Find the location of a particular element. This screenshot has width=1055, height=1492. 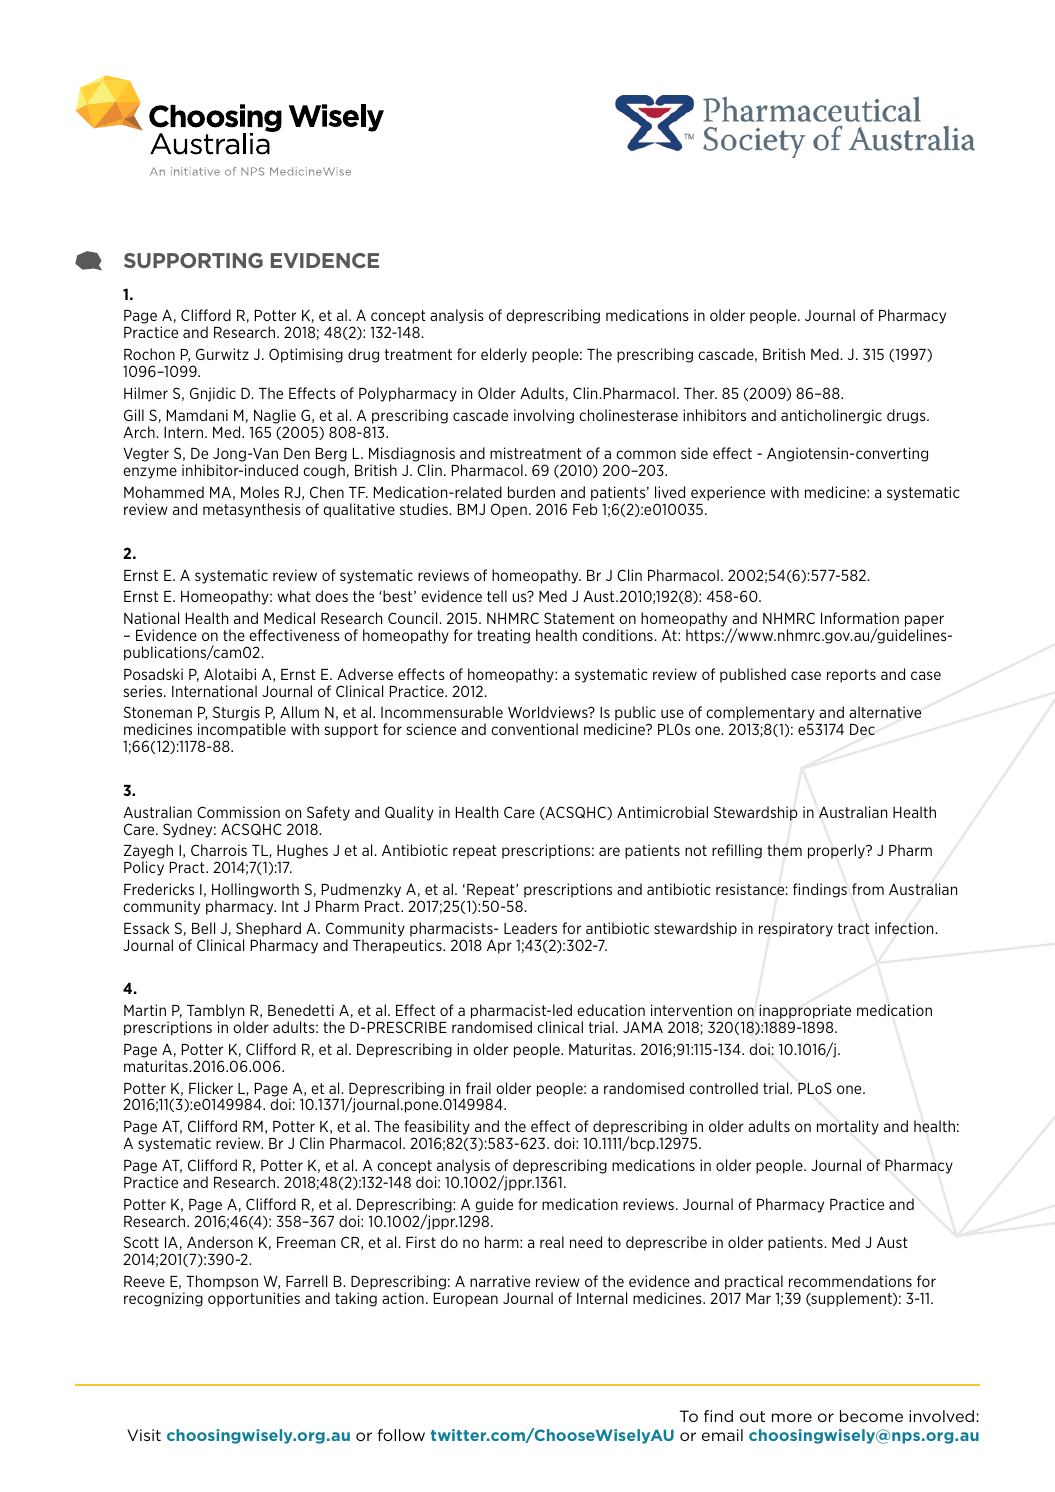

involving is located at coordinates (544, 416).
